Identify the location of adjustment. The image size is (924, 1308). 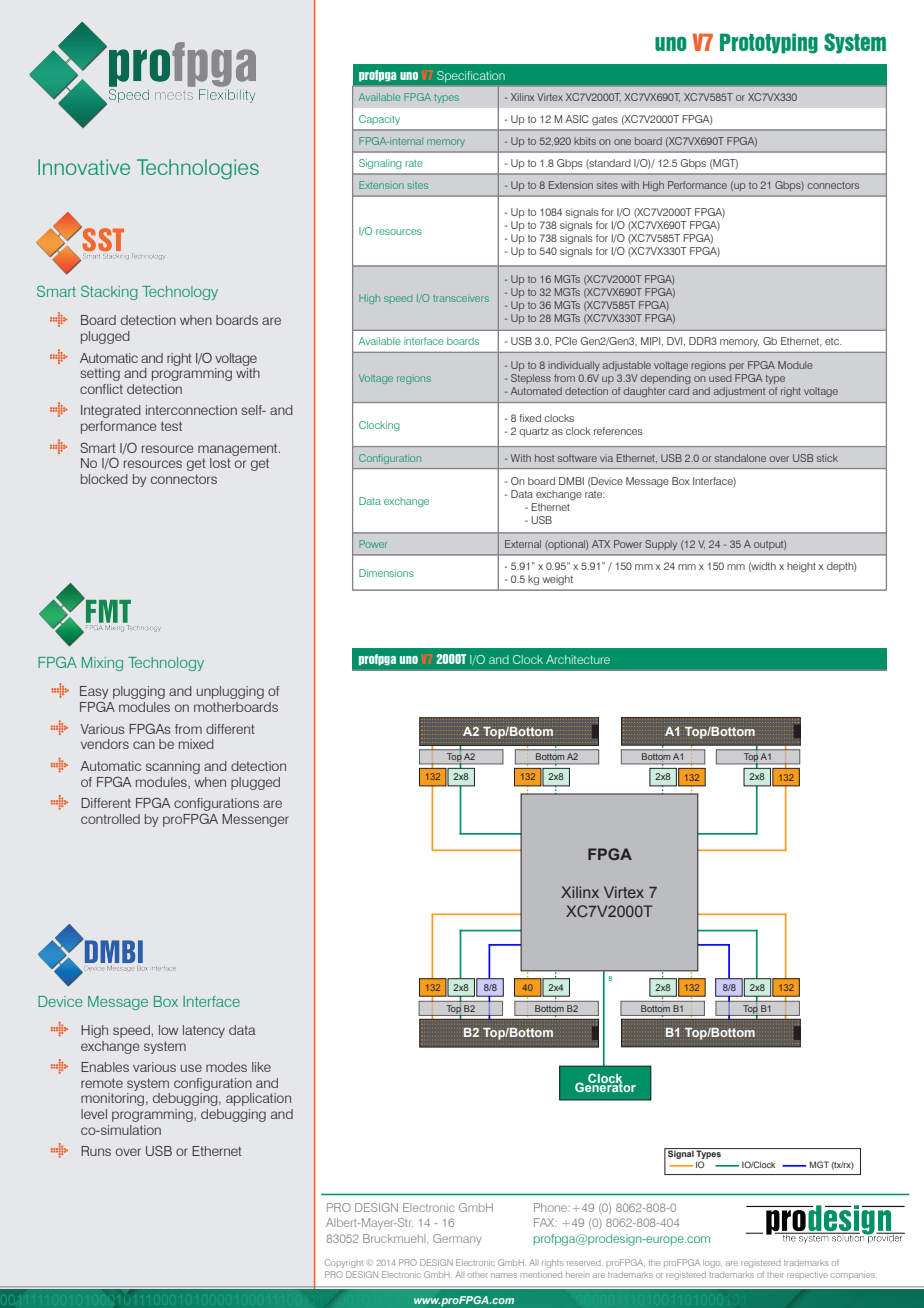
(739, 392).
